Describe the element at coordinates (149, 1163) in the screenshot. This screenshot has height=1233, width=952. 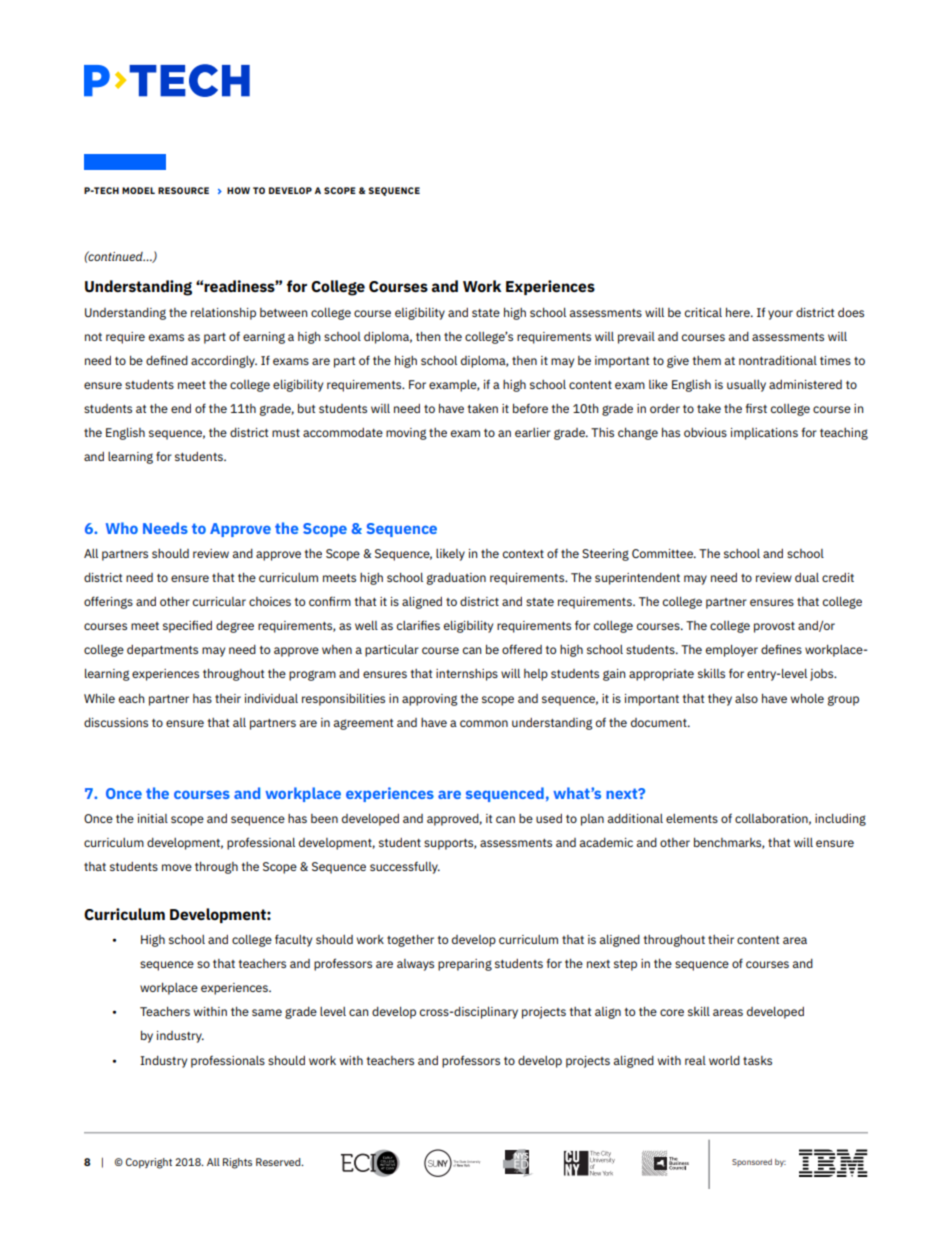
I see `Copyright` at that location.
